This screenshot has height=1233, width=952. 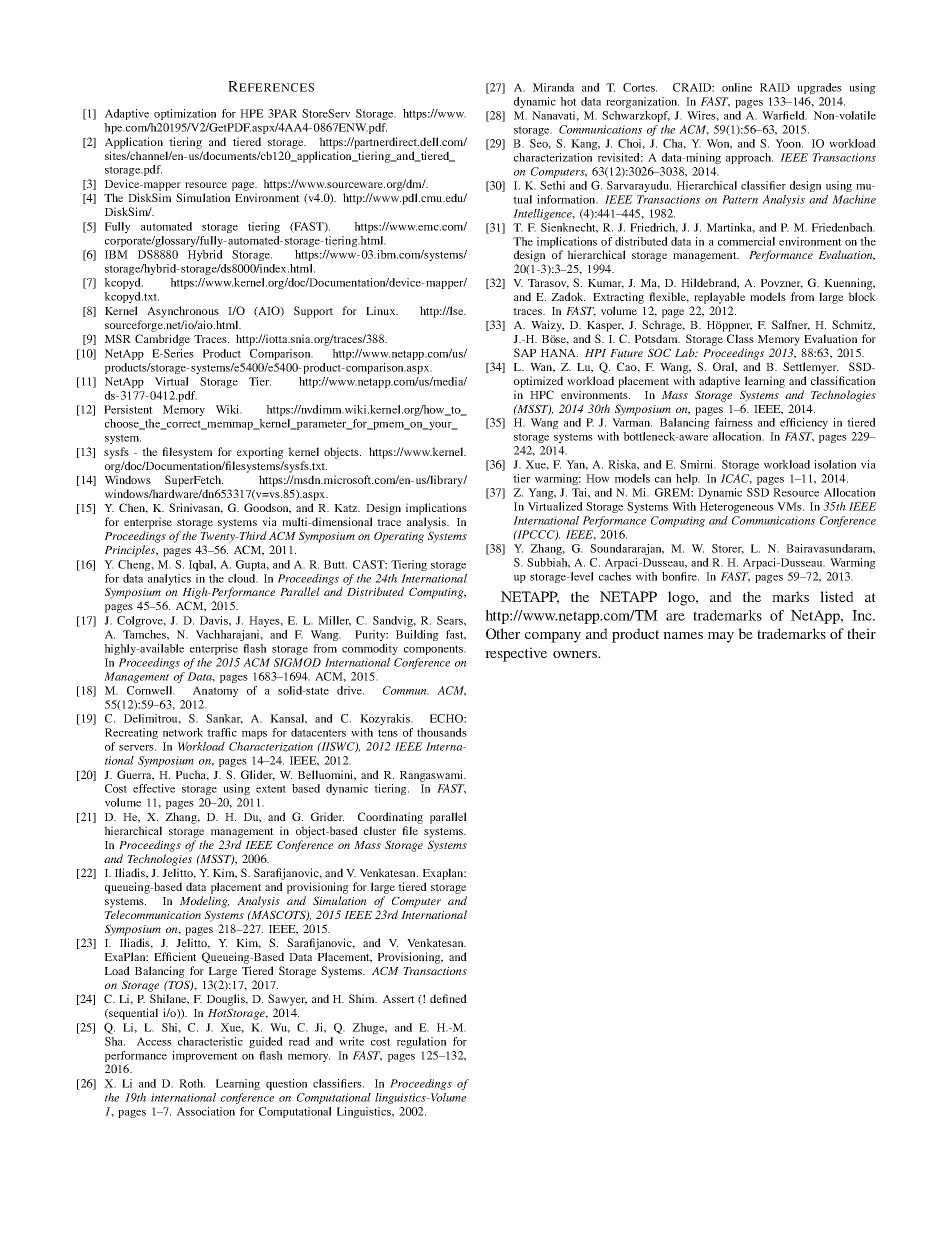 I want to click on Other, so click(x=503, y=633).
